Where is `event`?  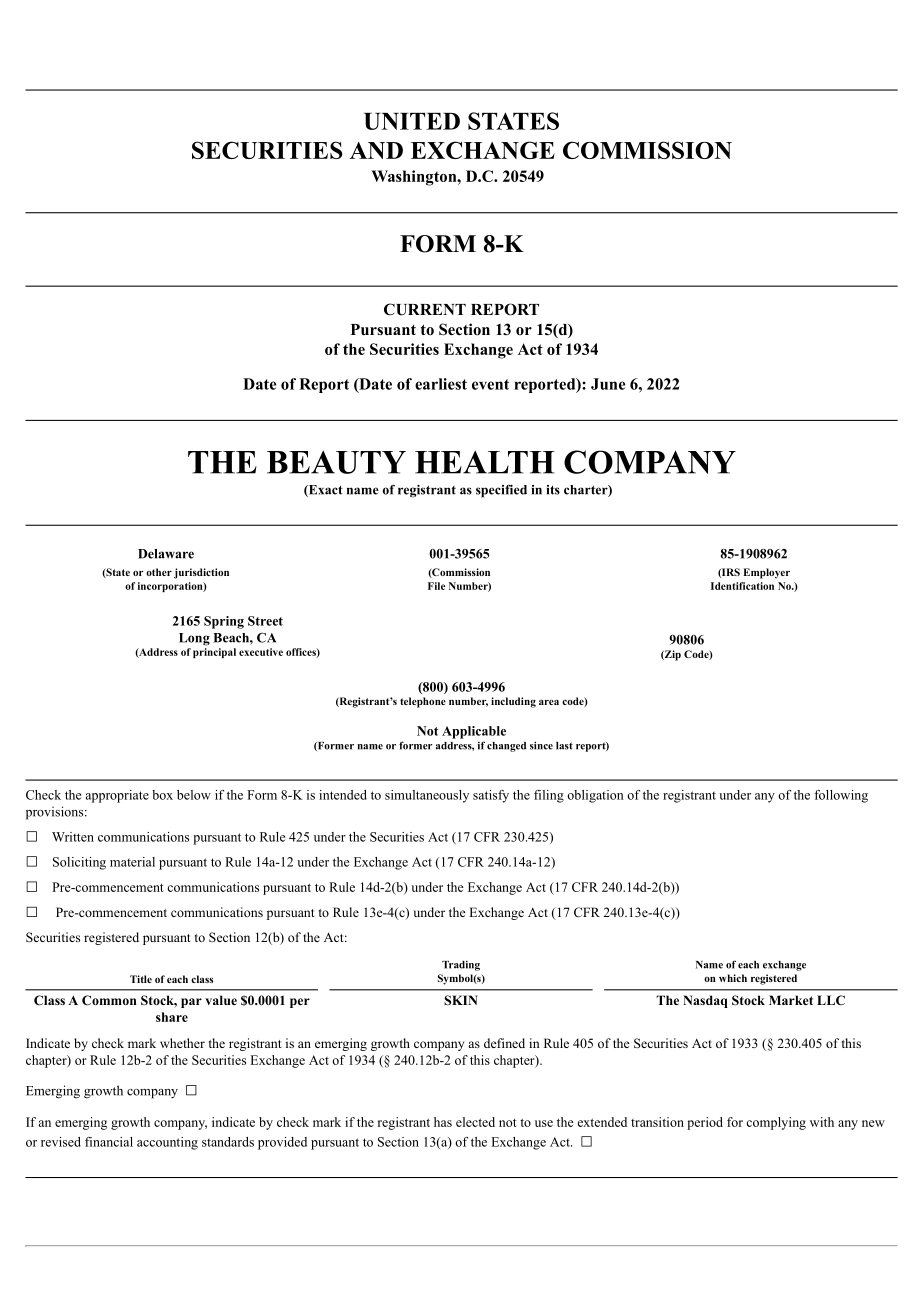 event is located at coordinates (490, 384).
